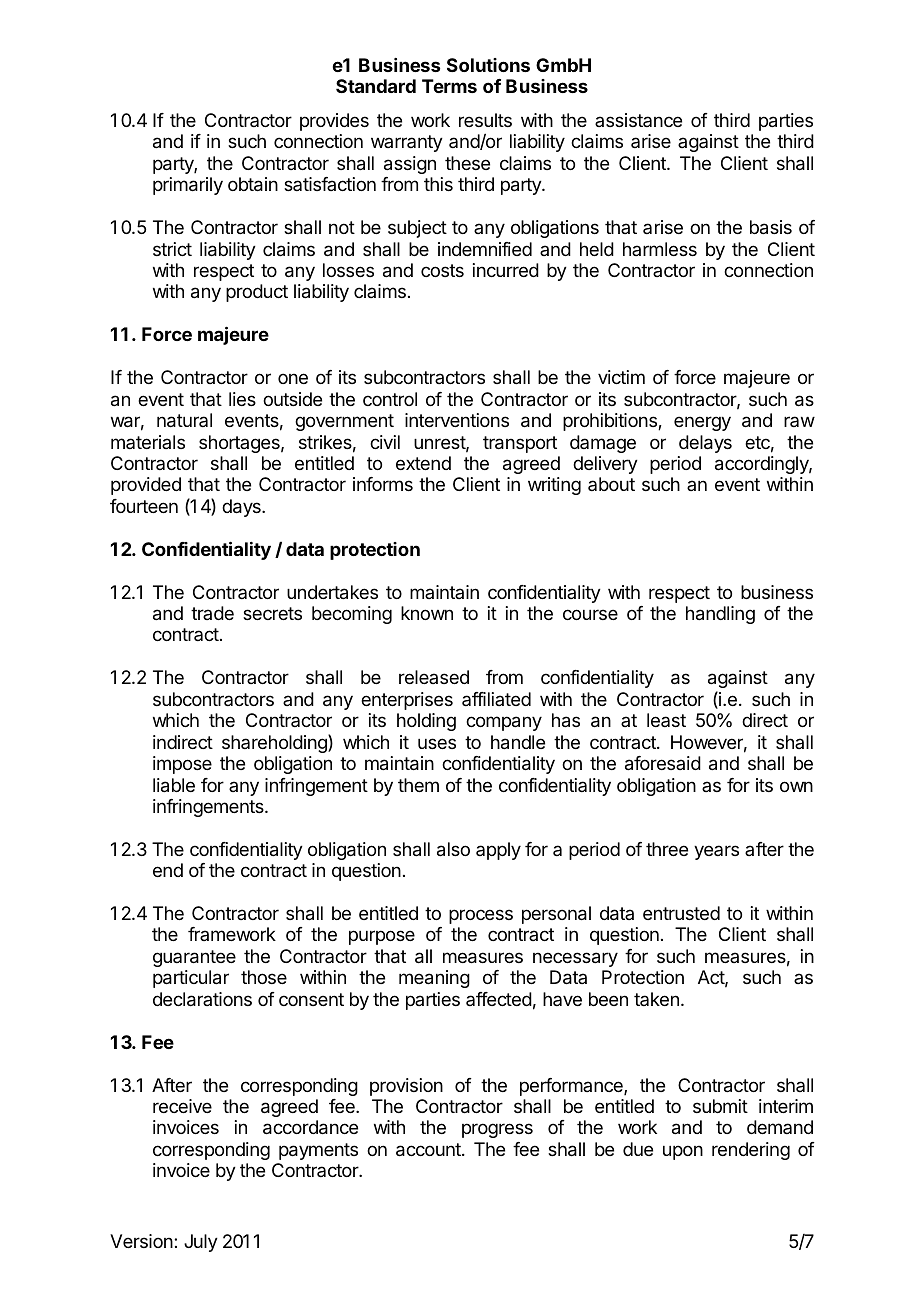 This screenshot has width=924, height=1308. I want to click on released, so click(434, 677).
